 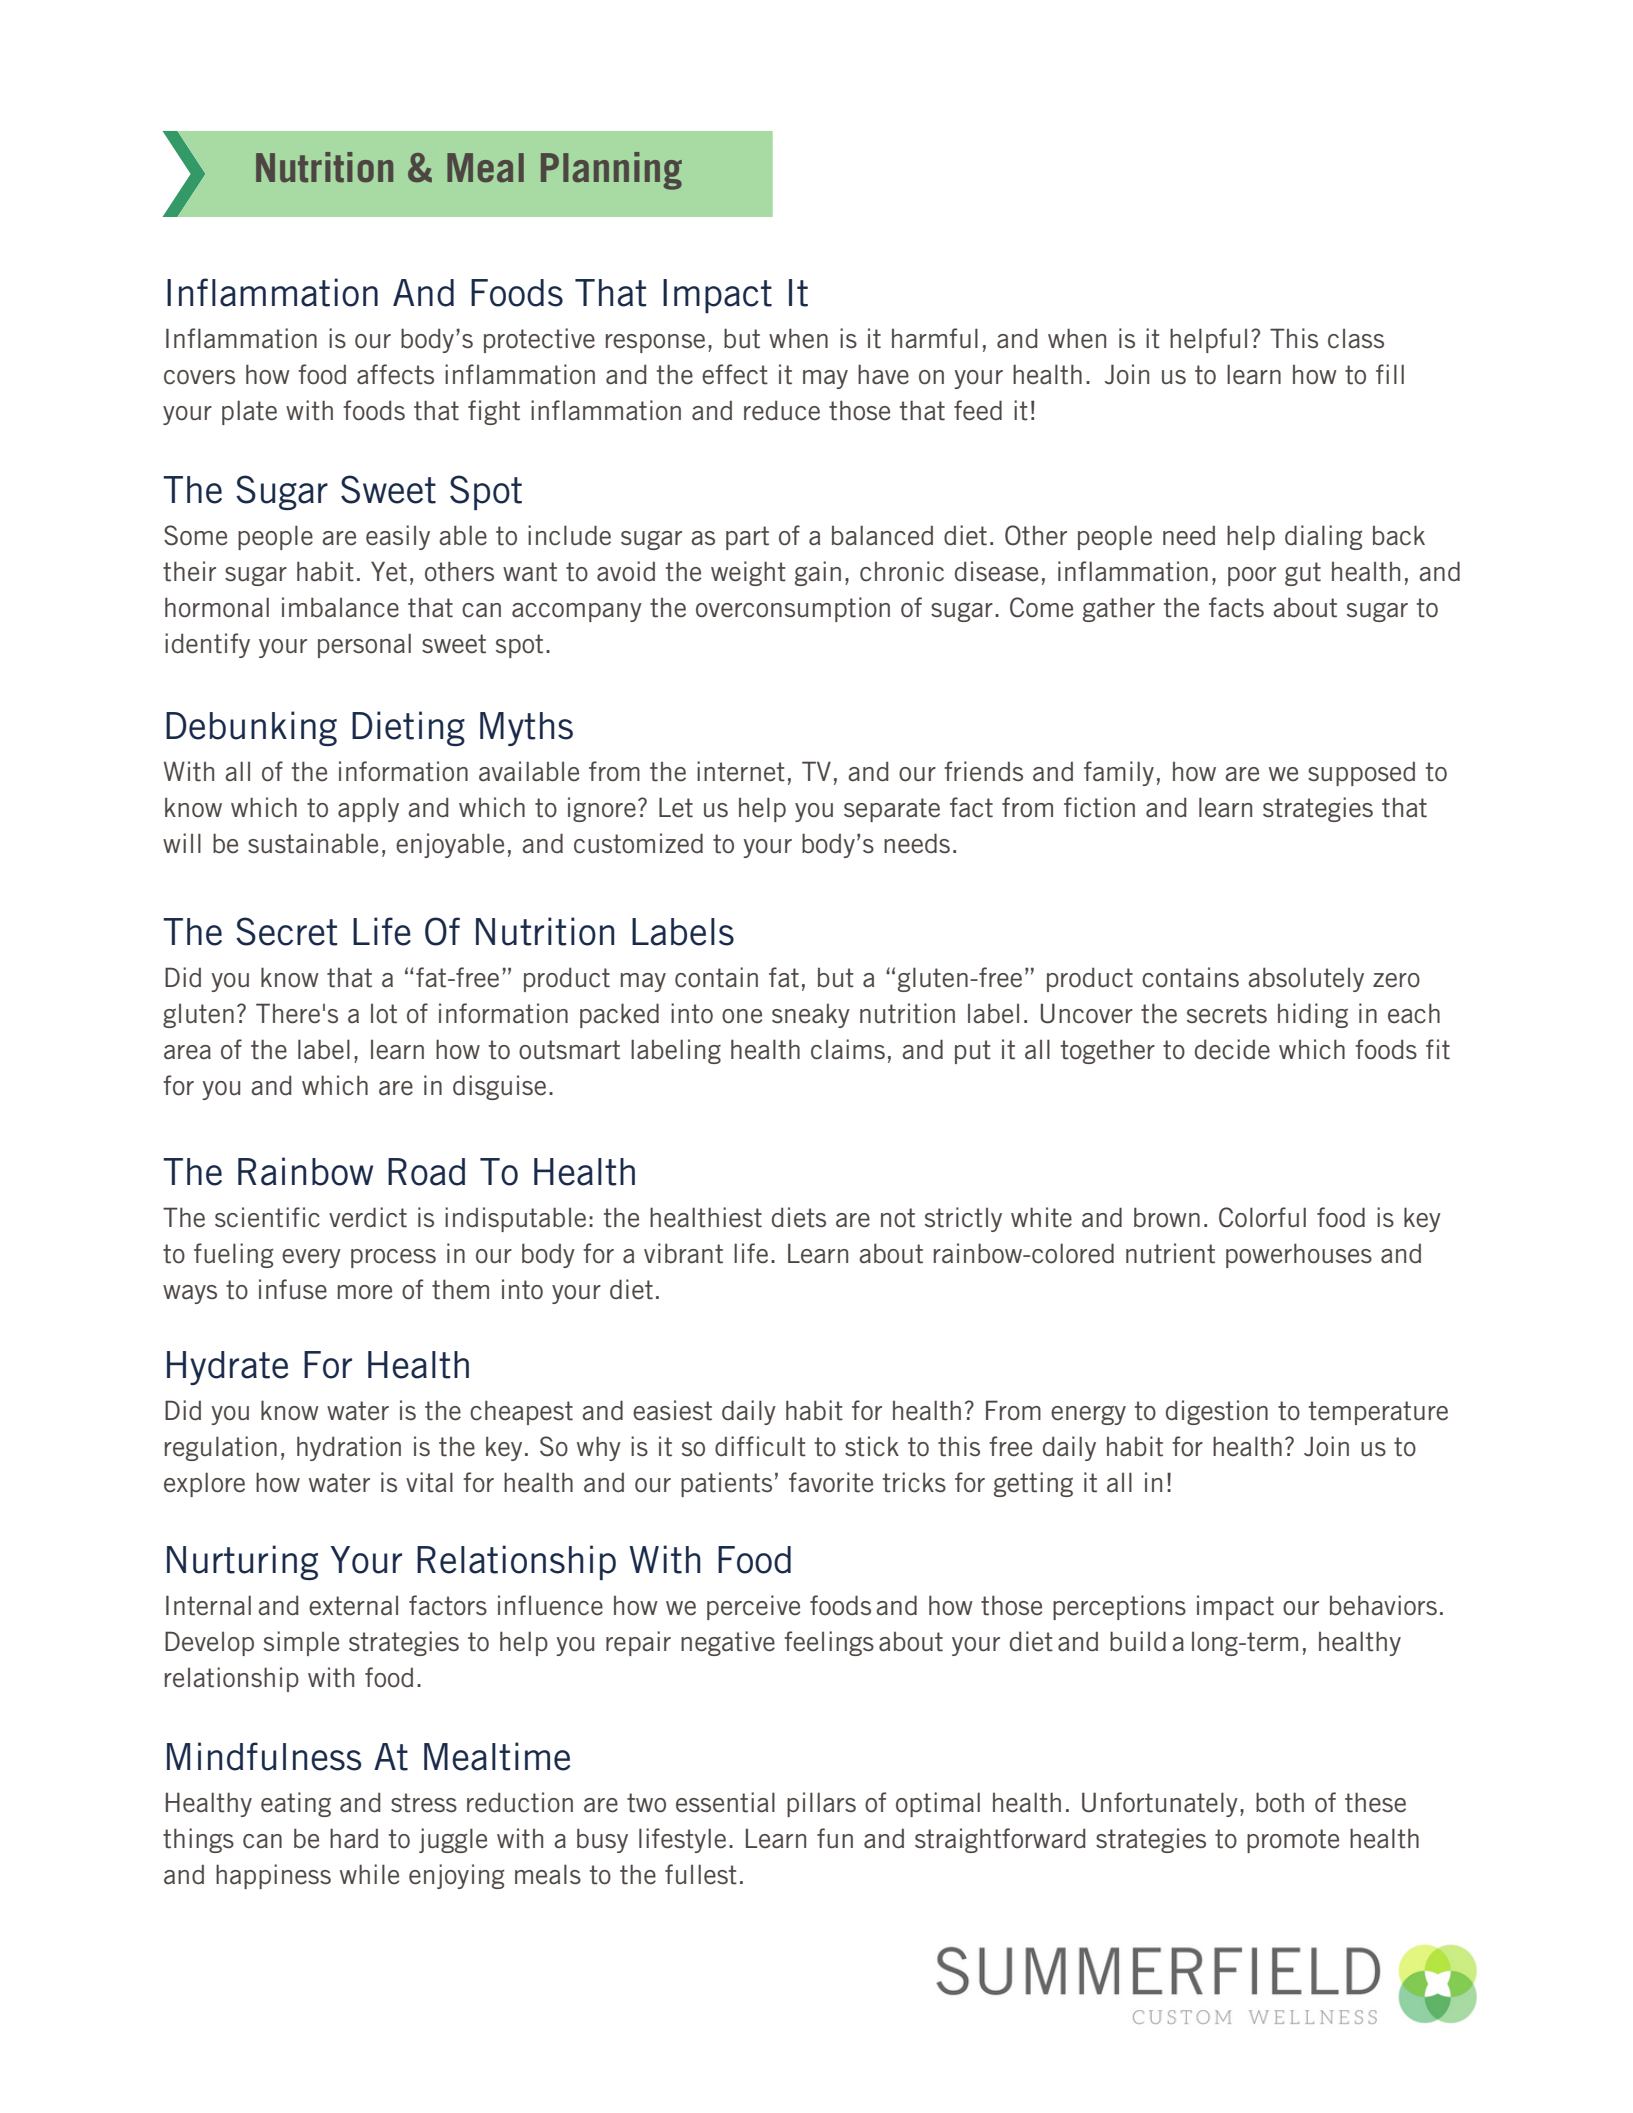 I want to click on hiding, so click(x=1313, y=1015).
